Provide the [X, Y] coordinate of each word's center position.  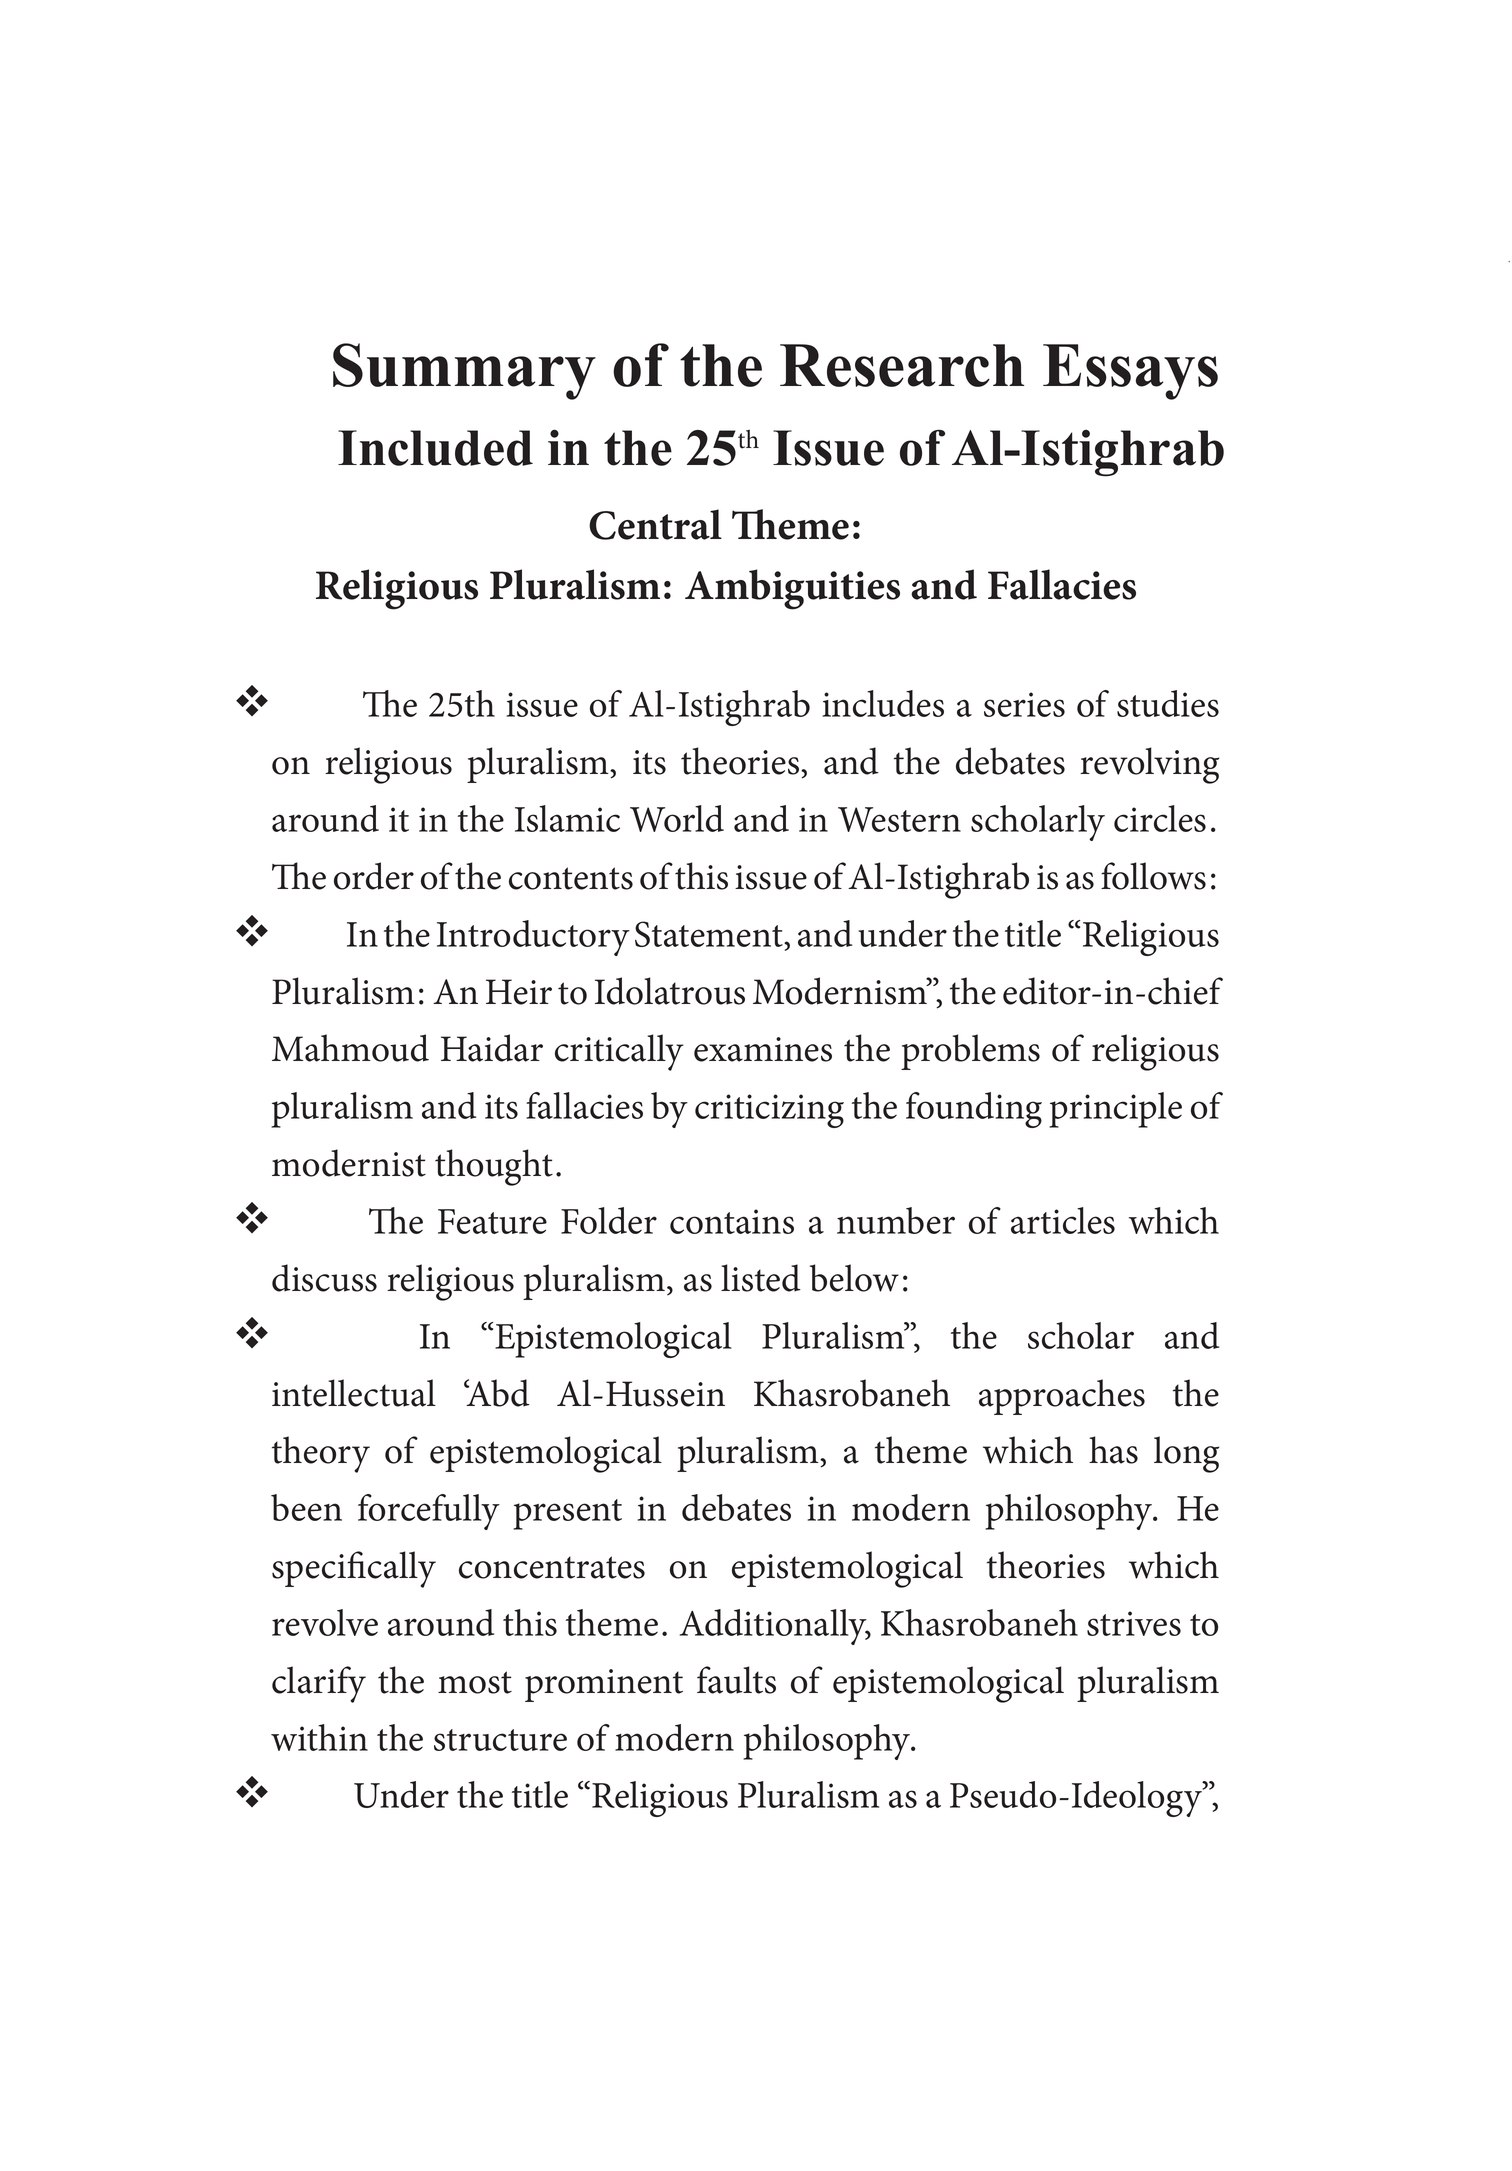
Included [435, 448]
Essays [1130, 372]
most [475, 1682]
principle [1115, 1110]
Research [902, 365]
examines [763, 1049]
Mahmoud [350, 1048]
